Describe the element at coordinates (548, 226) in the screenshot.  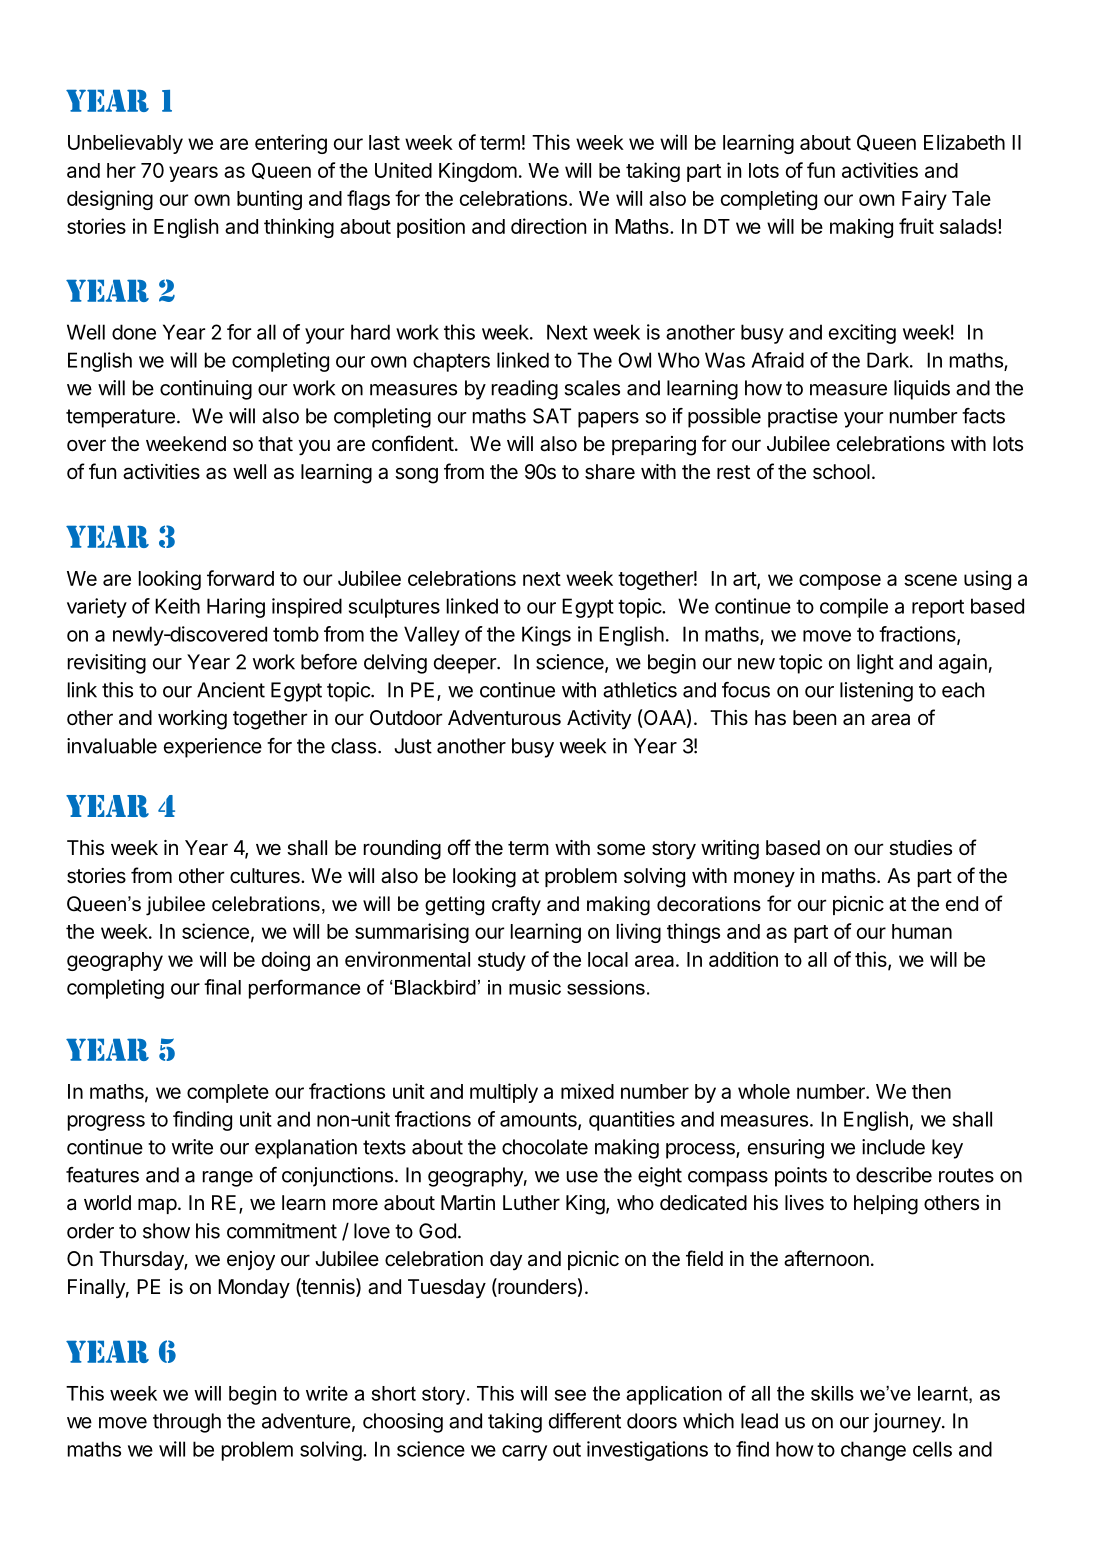
I see `direction` at that location.
